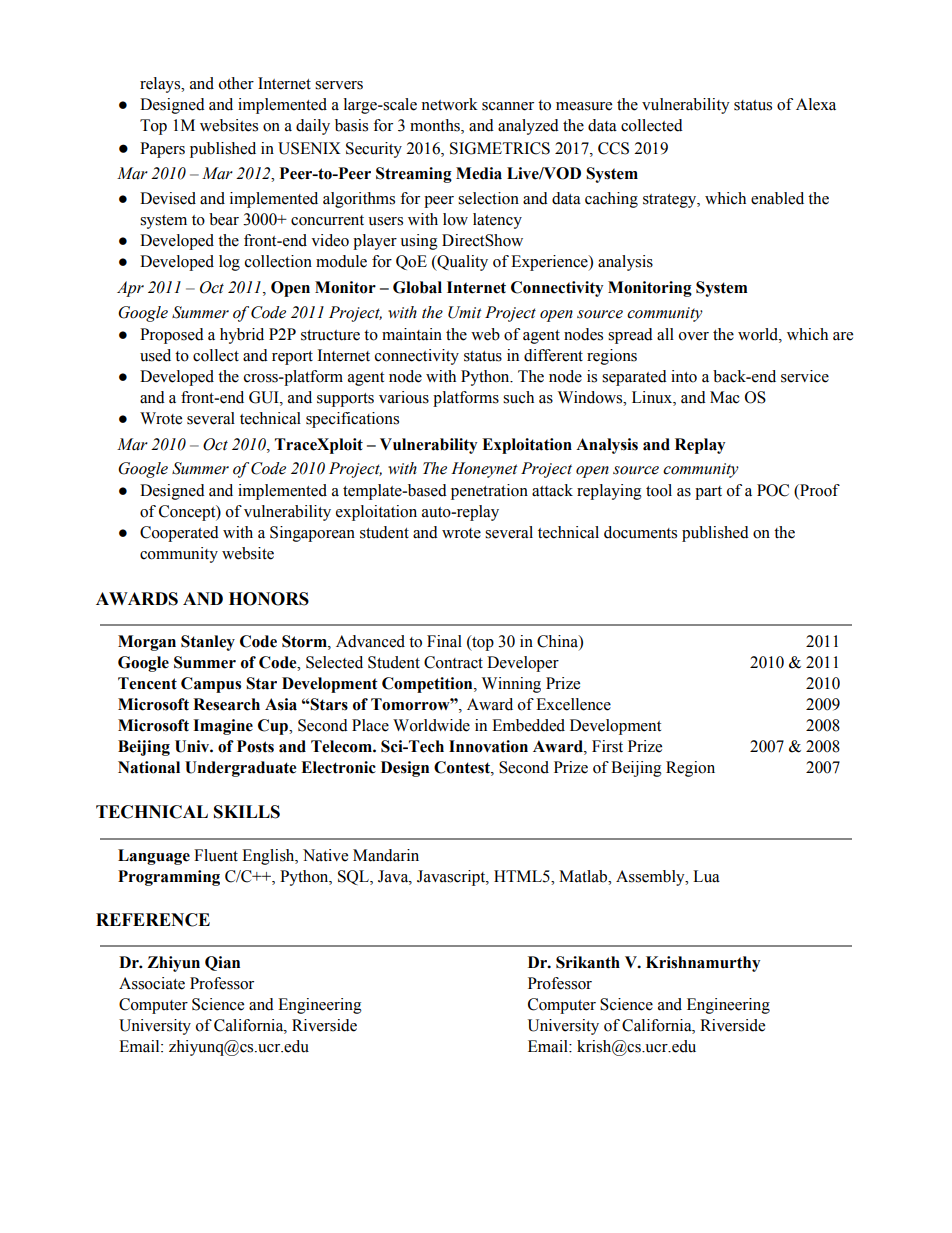 Image resolution: width=952 pixels, height=1233 pixels. I want to click on Mac, so click(725, 397).
